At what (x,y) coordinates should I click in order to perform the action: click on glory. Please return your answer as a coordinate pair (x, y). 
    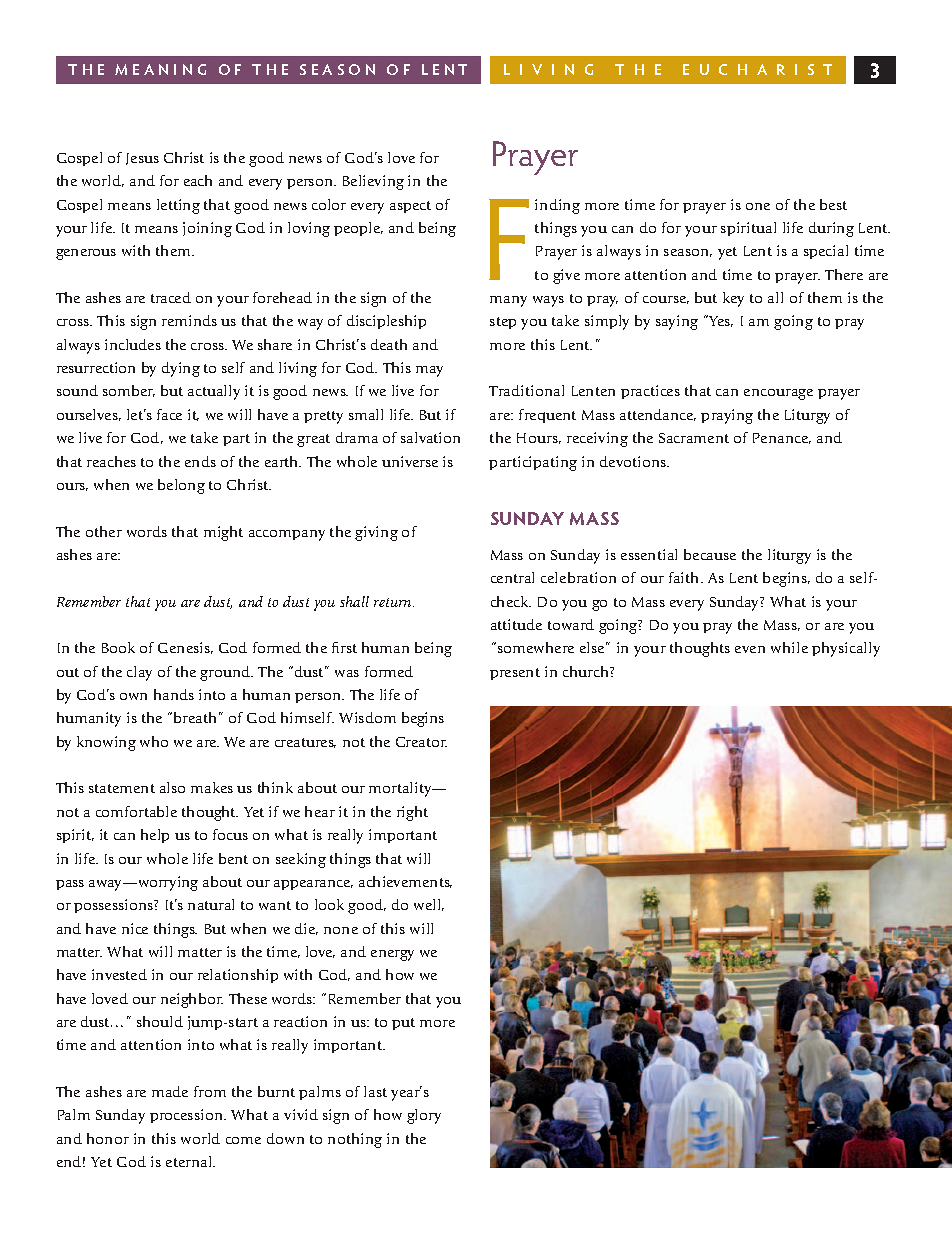
    Looking at the image, I should click on (424, 1116).
